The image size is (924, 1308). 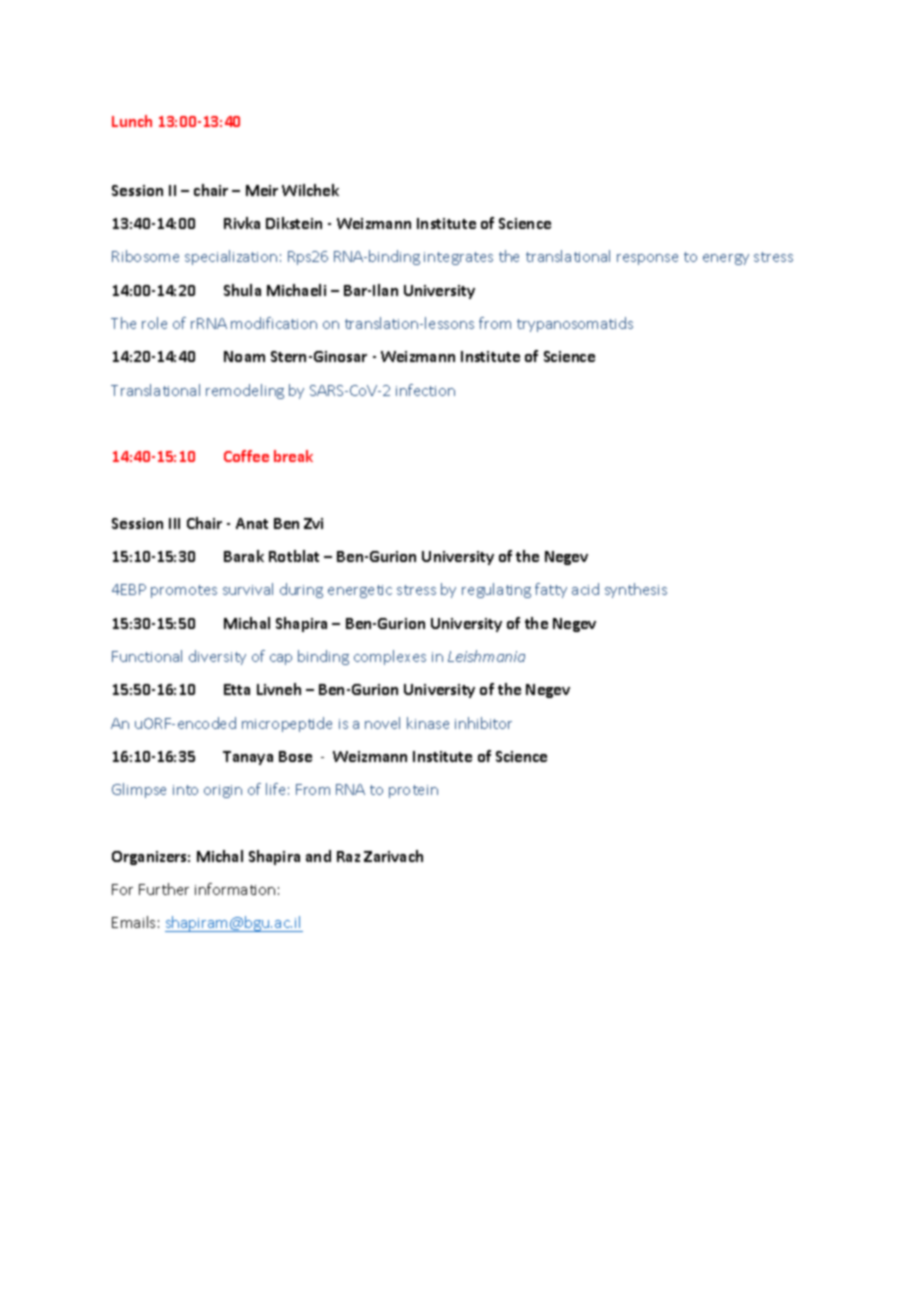 I want to click on integrates, so click(x=458, y=258).
